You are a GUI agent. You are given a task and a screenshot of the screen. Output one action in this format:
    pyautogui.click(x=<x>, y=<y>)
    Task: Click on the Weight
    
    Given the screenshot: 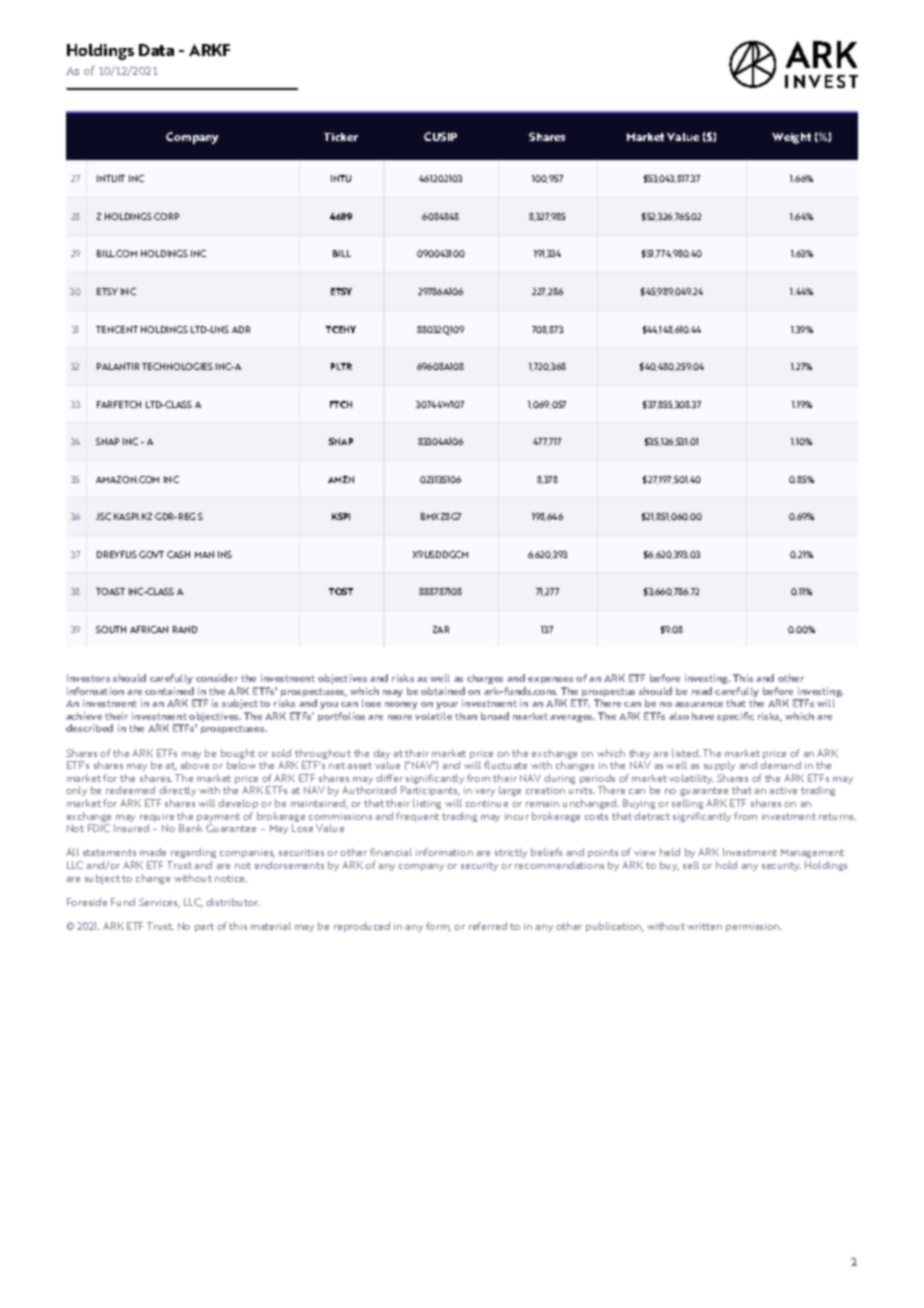 What is the action you would take?
    pyautogui.click(x=791, y=138)
